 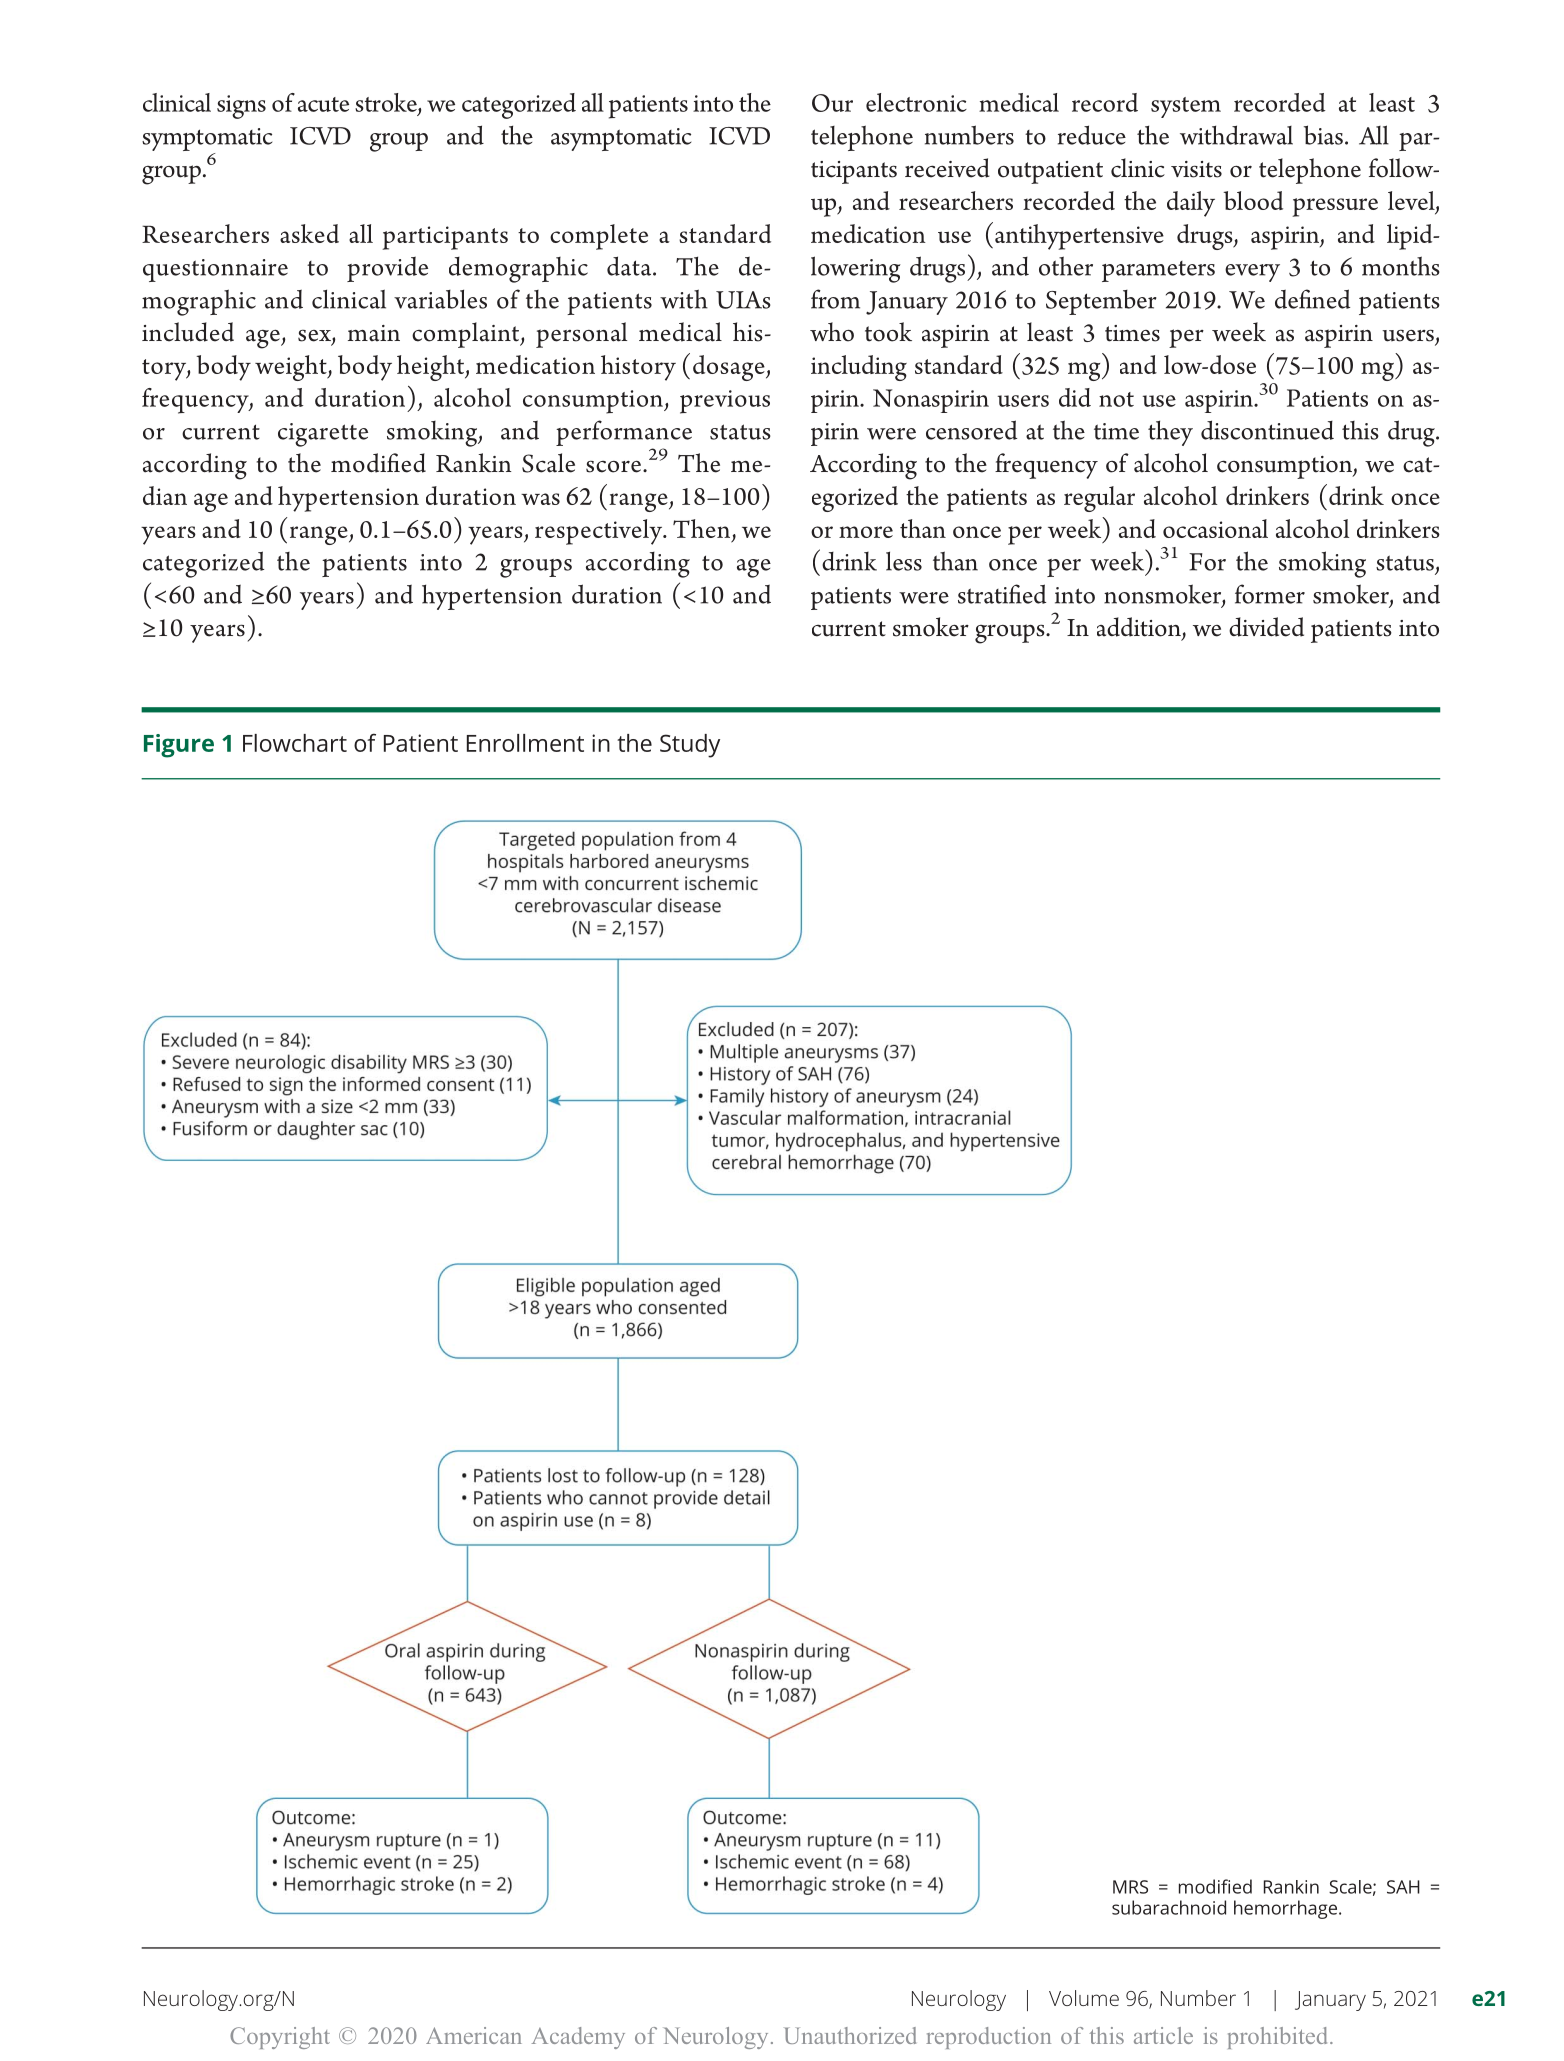 What do you see at coordinates (850, 2035) in the screenshot?
I see `Unauthorized` at bounding box center [850, 2035].
